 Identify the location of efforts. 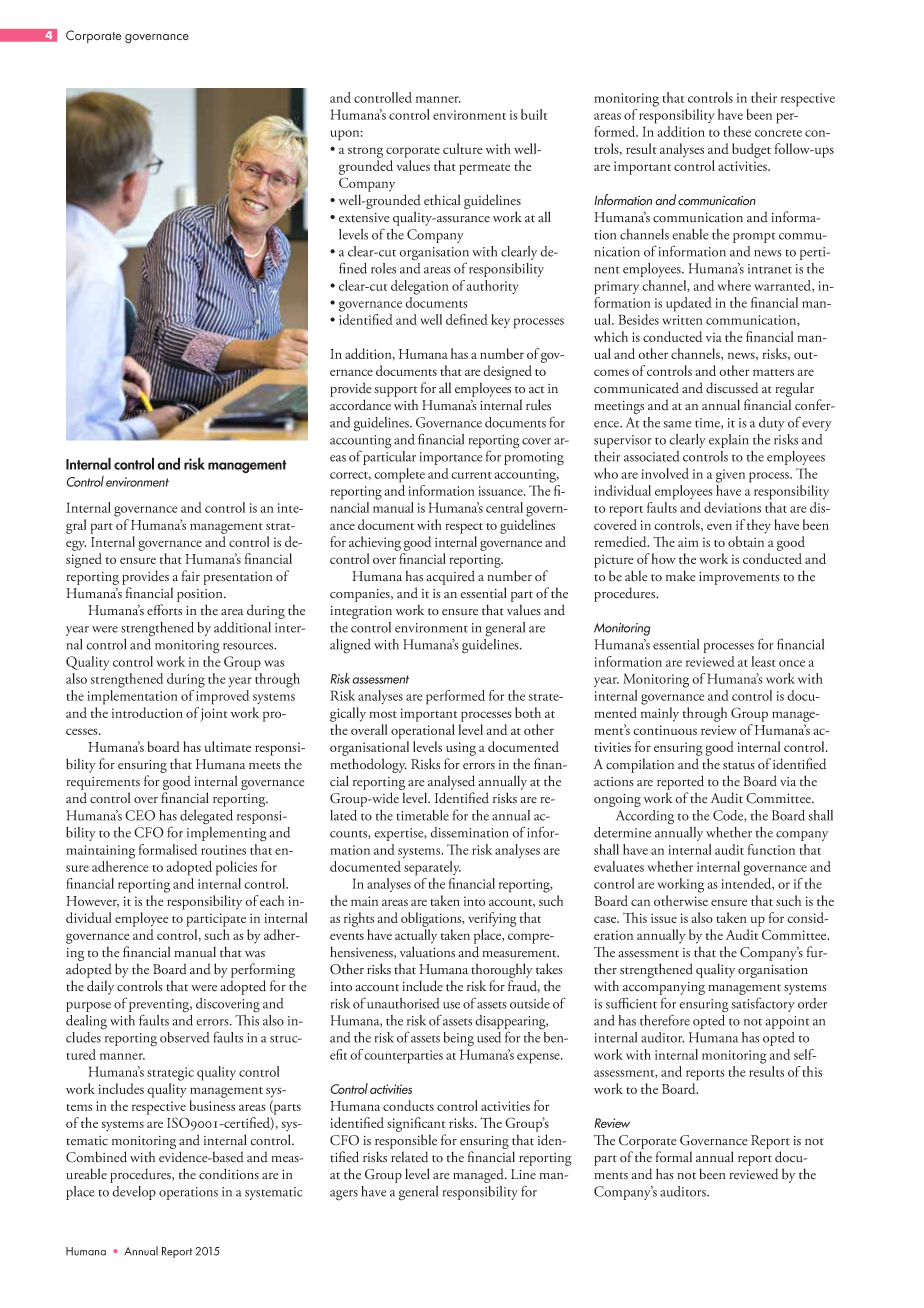
(164, 610).
